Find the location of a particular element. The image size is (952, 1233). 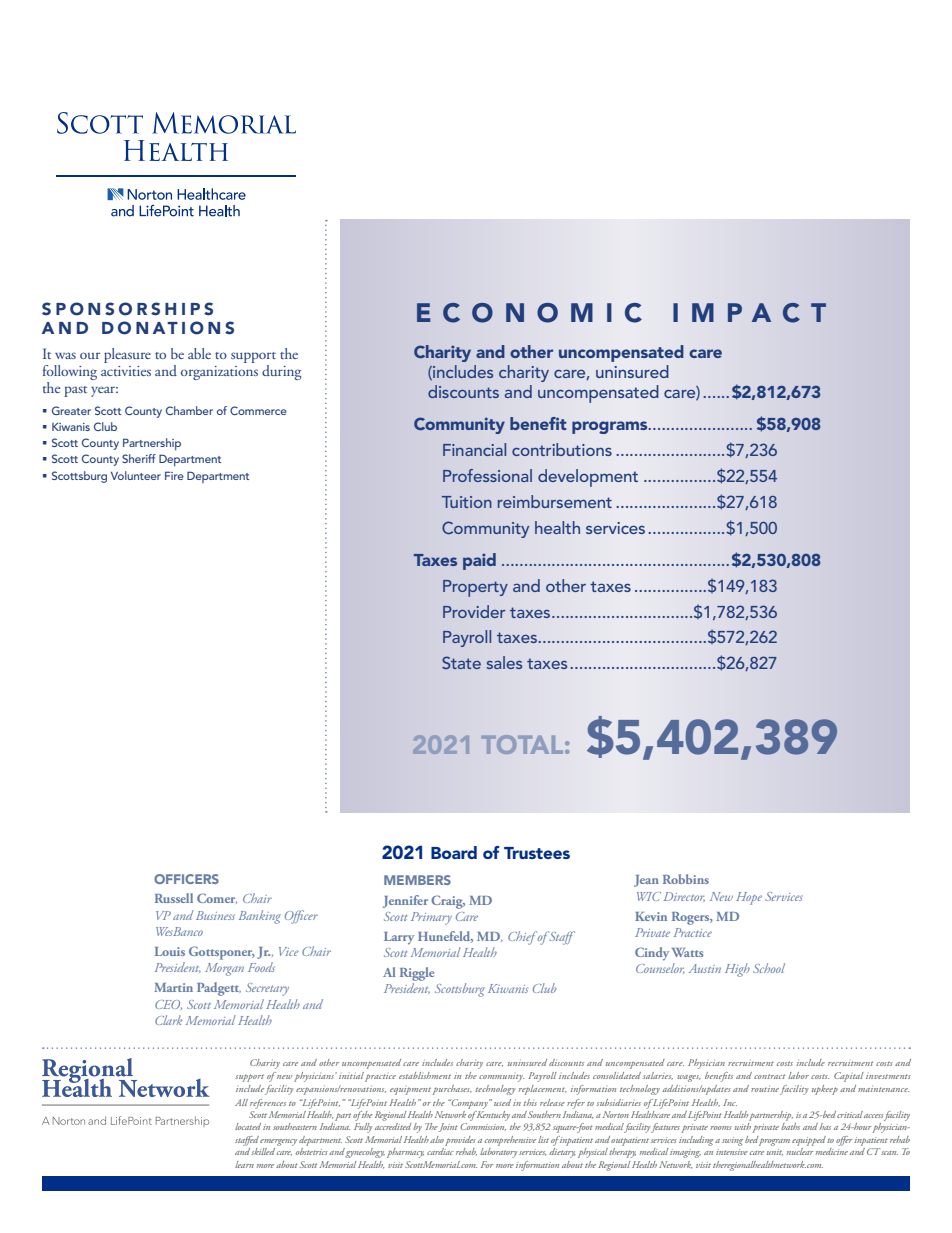

able is located at coordinates (199, 353).
